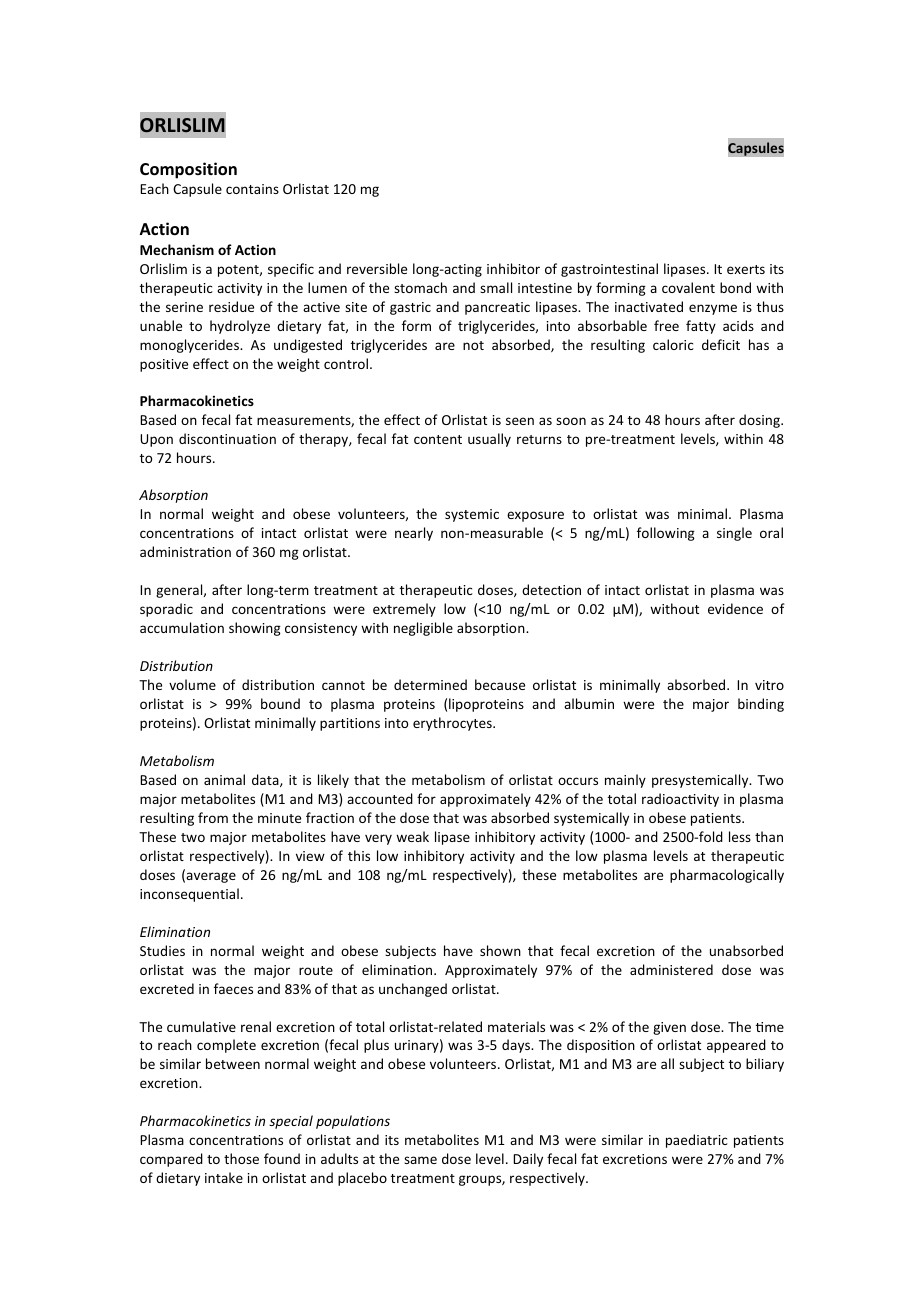 The image size is (924, 1308). What do you see at coordinates (500, 684) in the document?
I see `because` at bounding box center [500, 684].
